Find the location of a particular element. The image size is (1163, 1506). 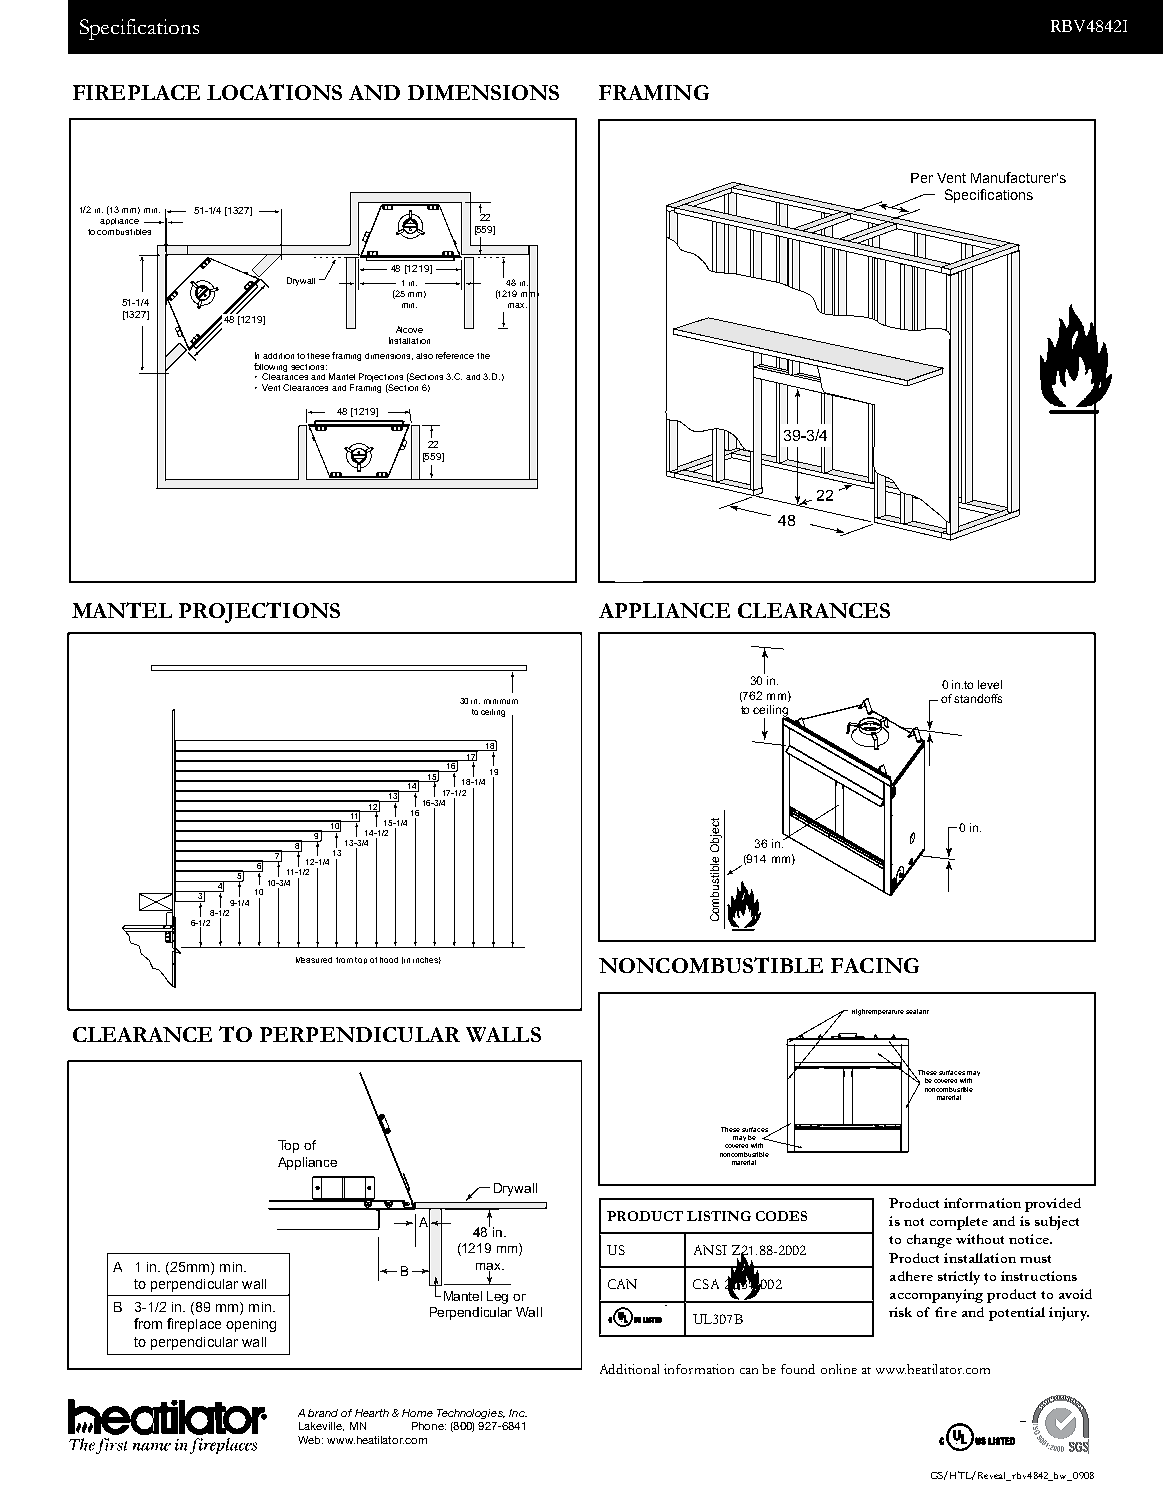

CODES is located at coordinates (781, 1216).
